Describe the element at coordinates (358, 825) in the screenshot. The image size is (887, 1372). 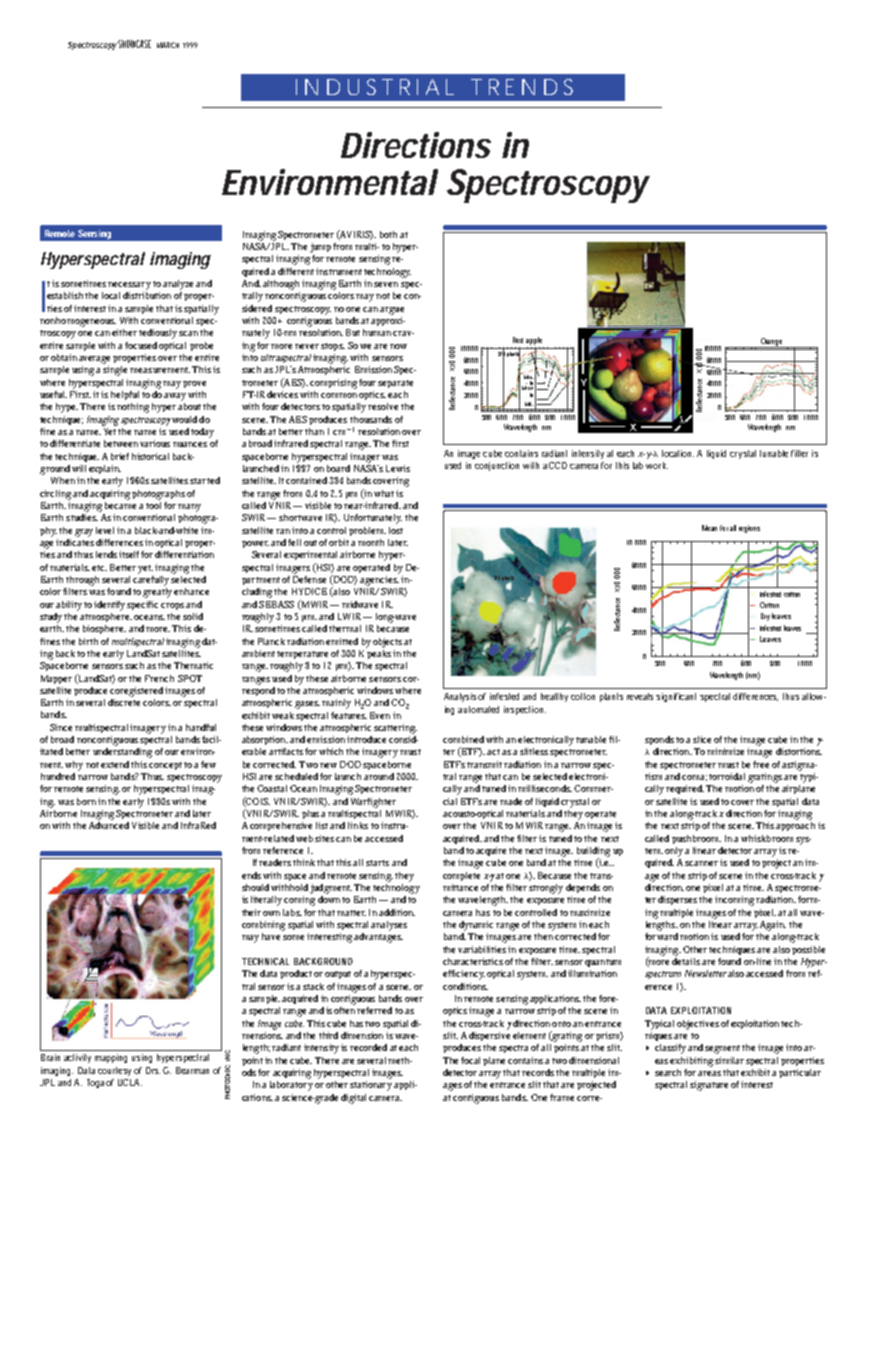
I see `links` at that location.
